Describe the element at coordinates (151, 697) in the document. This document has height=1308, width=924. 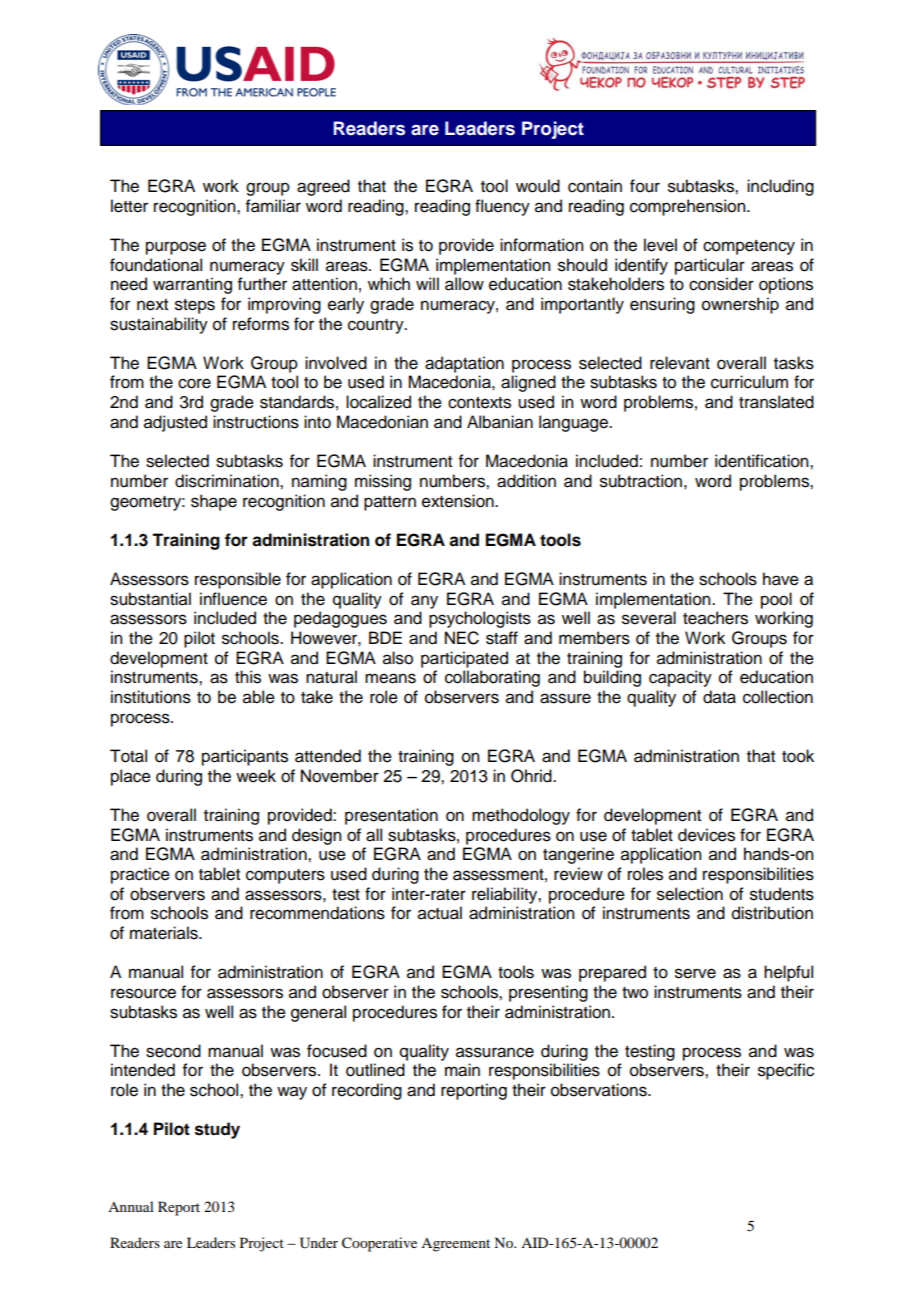
I see `institutions` at that location.
